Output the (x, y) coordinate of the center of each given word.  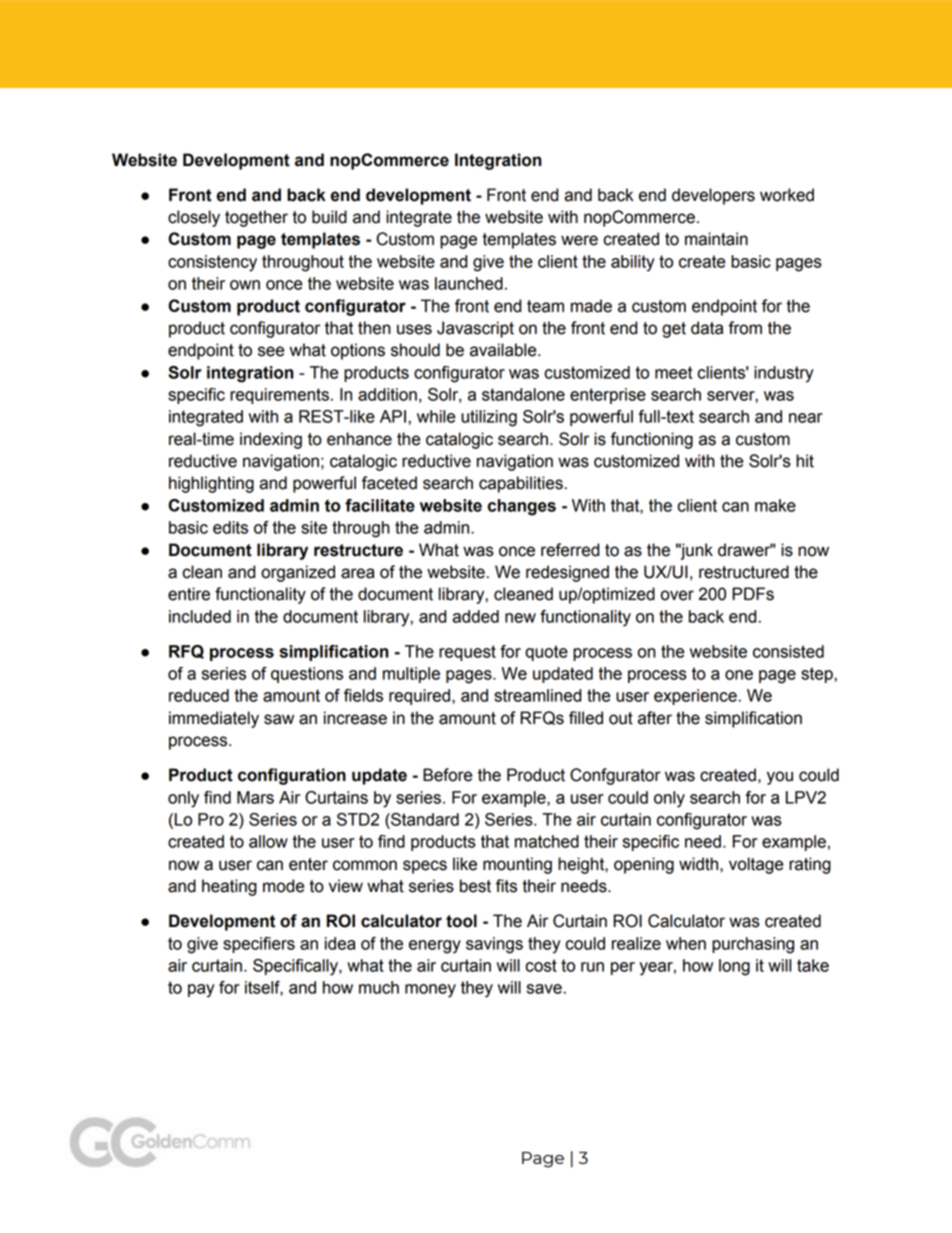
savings (494, 945)
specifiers (259, 945)
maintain (716, 239)
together (256, 218)
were (579, 240)
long (734, 967)
